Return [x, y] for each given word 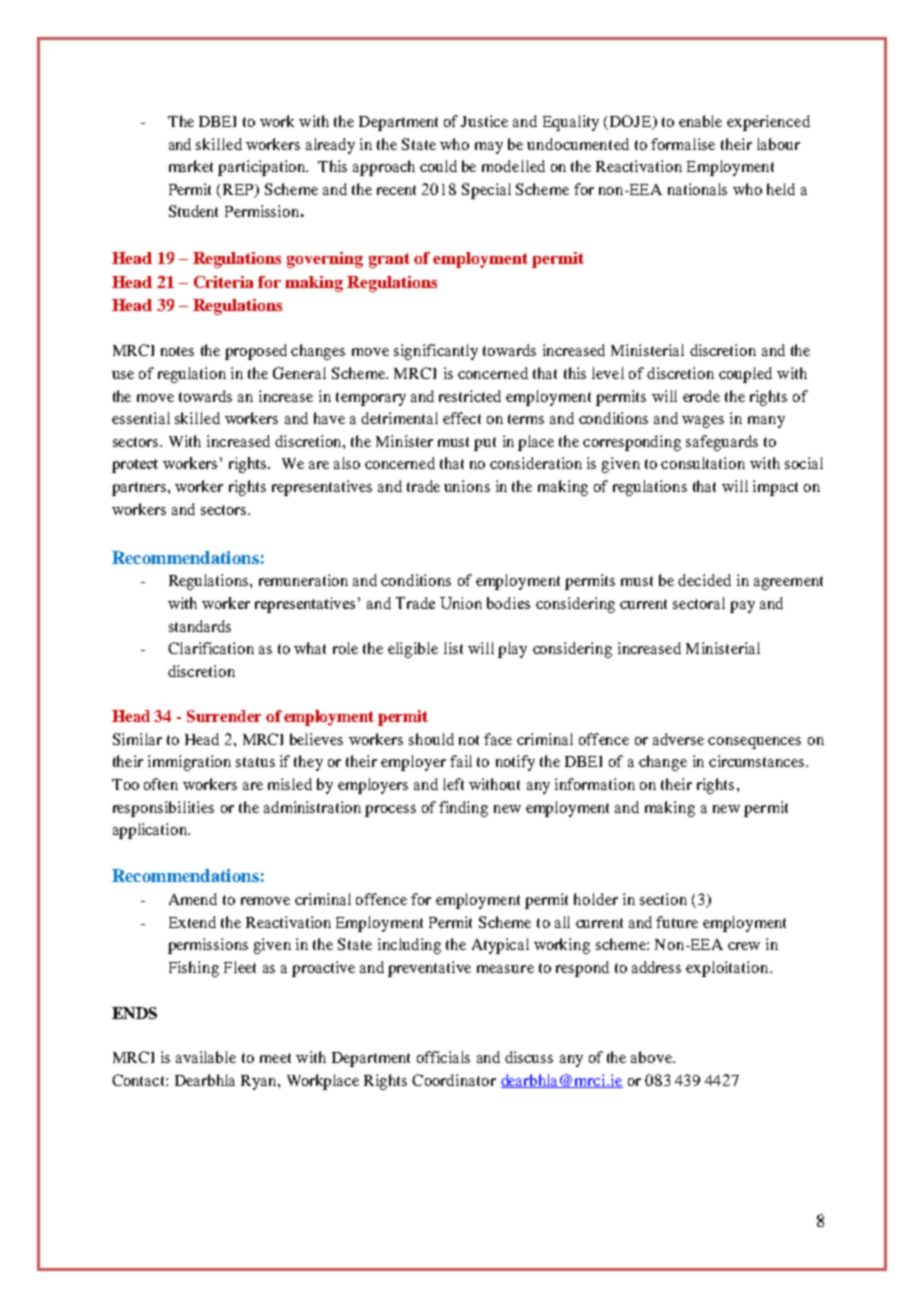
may [489, 148]
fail [461, 761]
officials [443, 1057]
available [206, 1057]
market [191, 166]
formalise [683, 144]
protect [135, 466]
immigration [189, 763]
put [485, 444]
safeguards [722, 443]
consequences [754, 743]
